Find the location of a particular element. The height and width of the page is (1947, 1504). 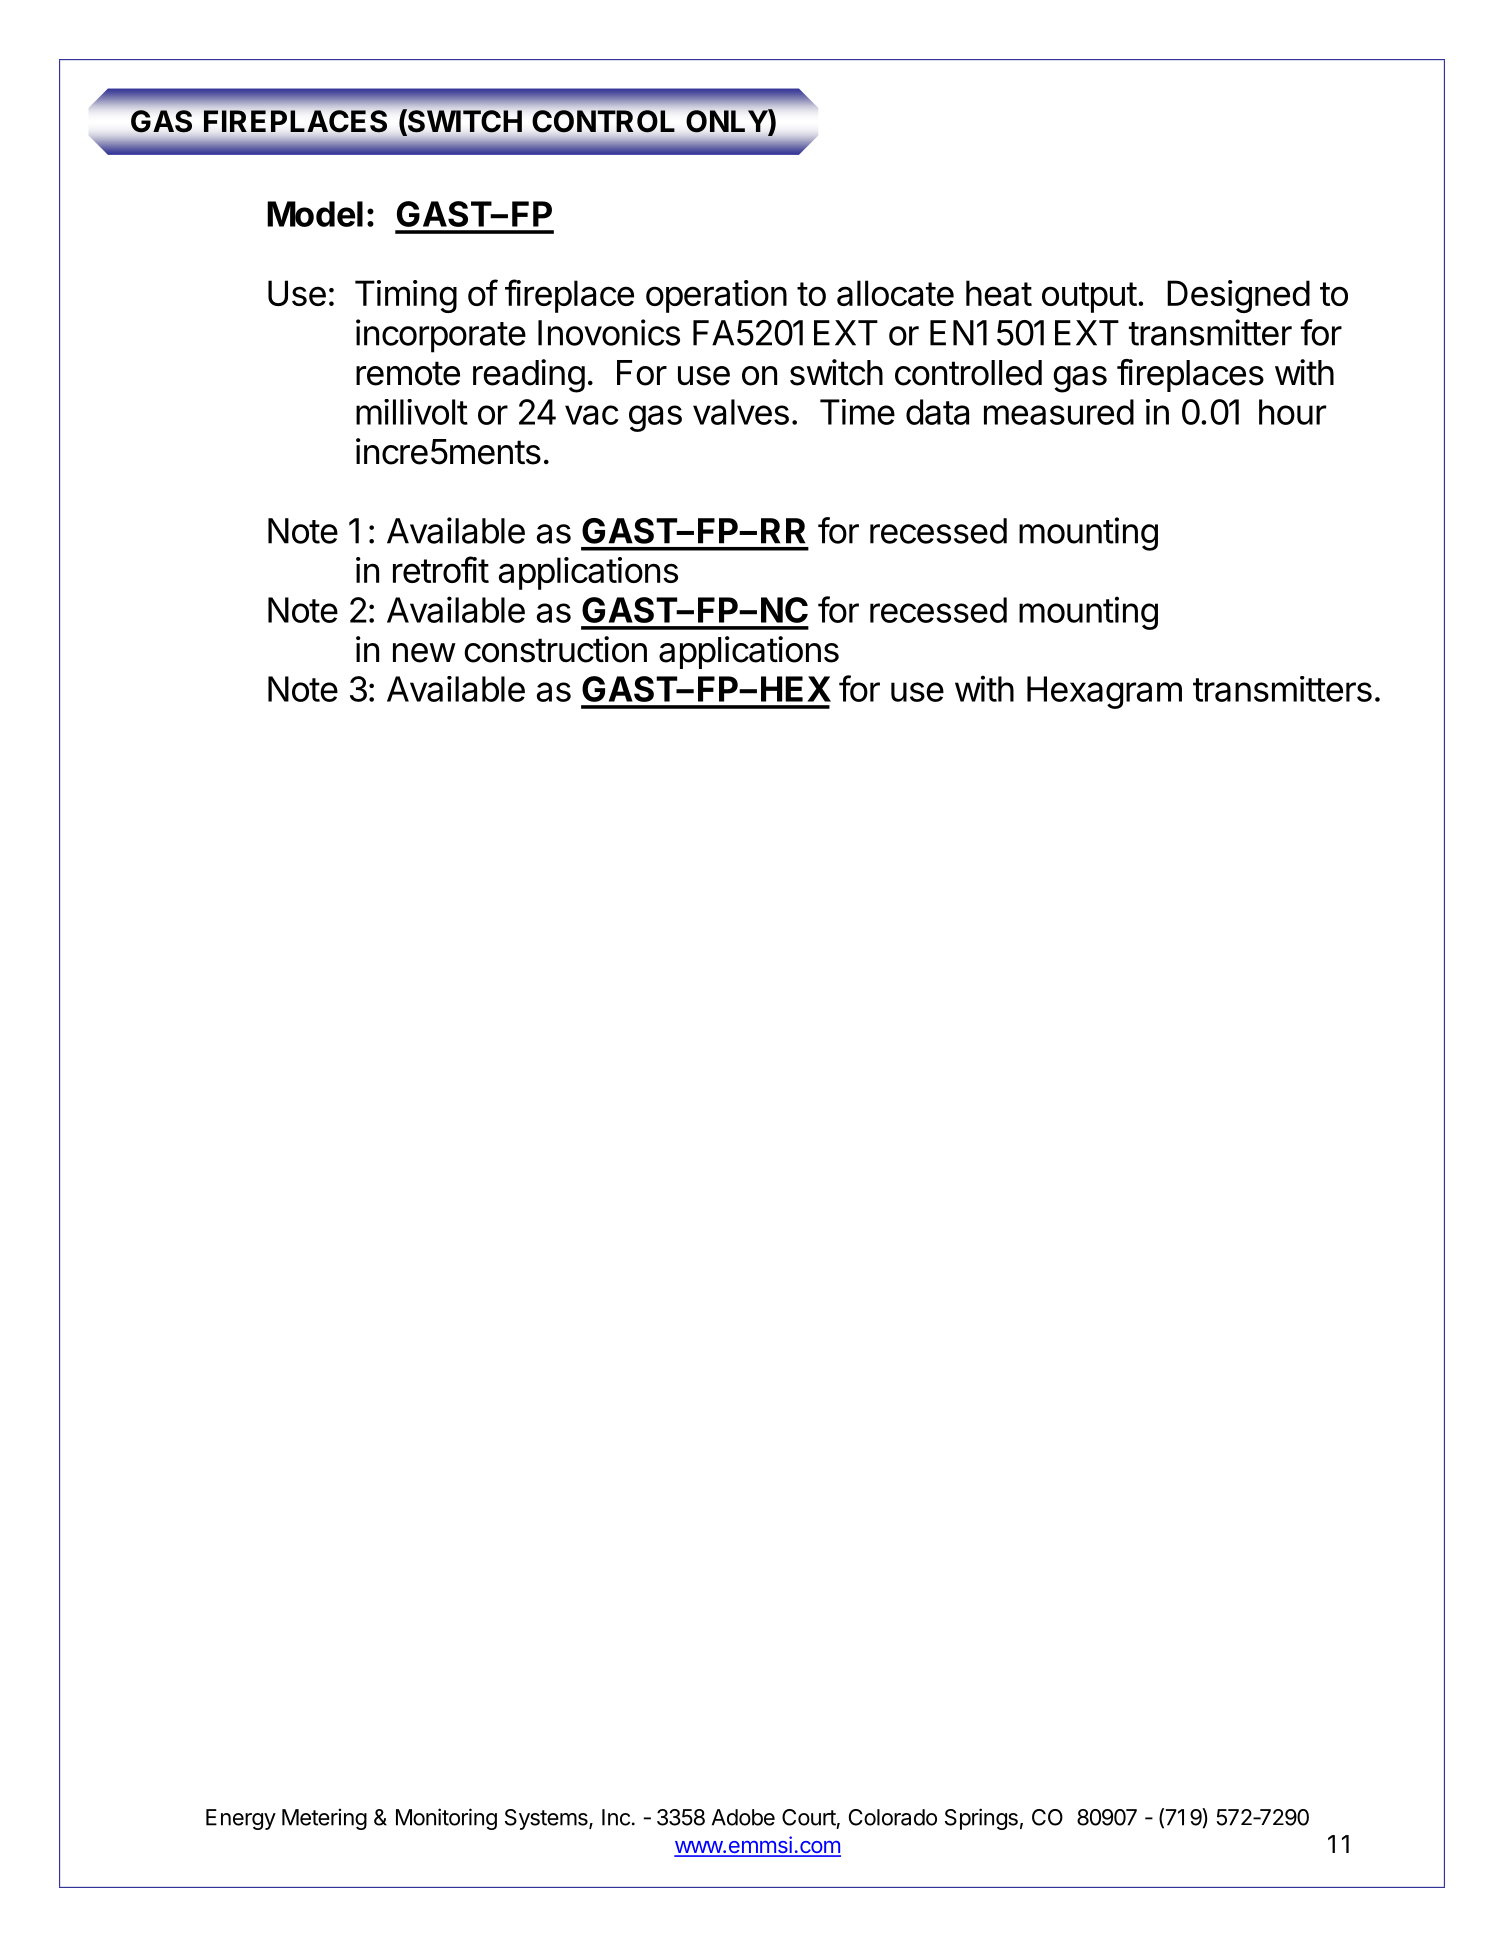

Model is located at coordinates (315, 214).
